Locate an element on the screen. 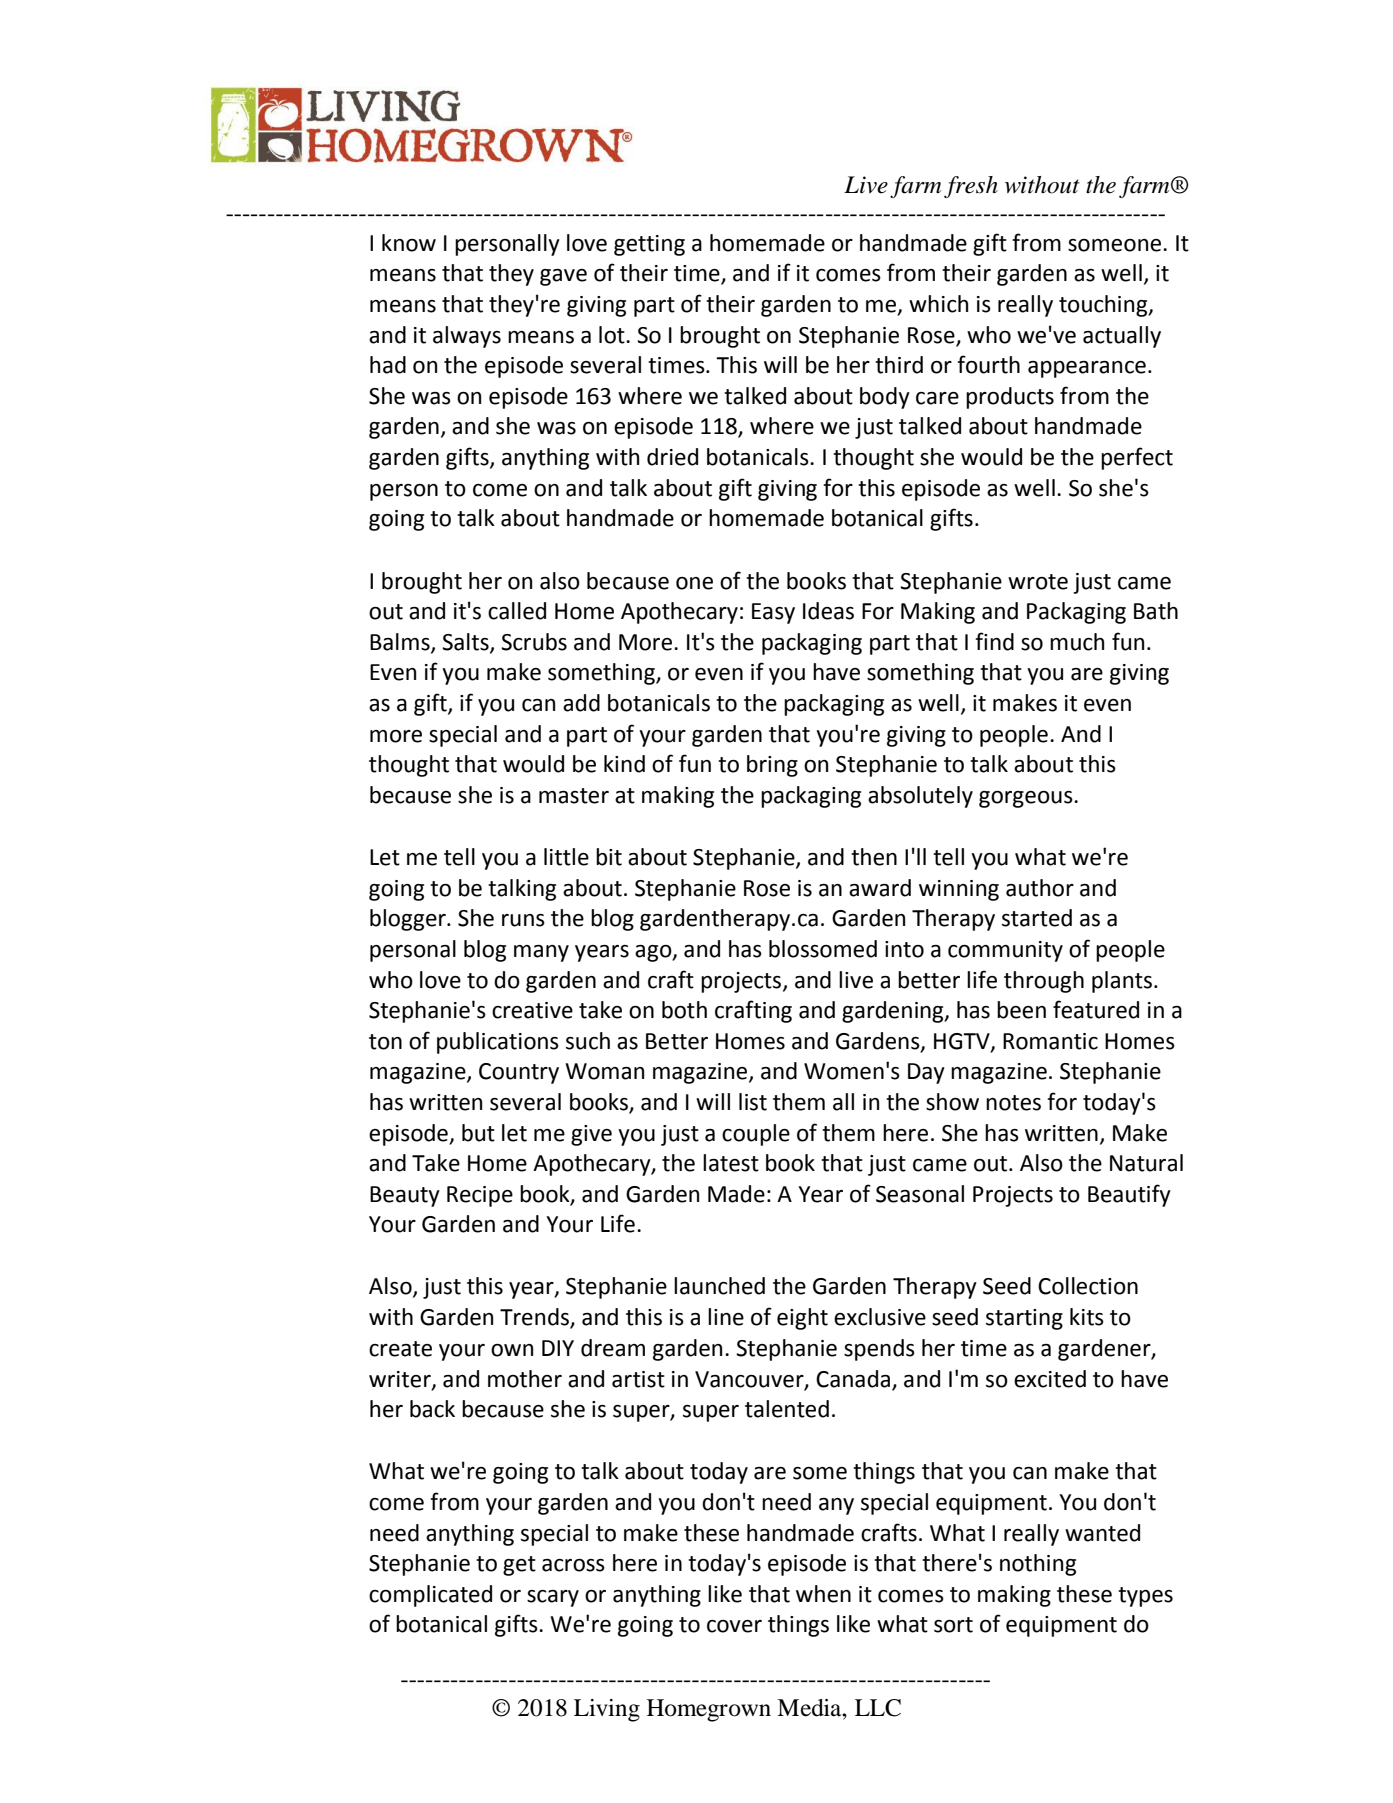 The height and width of the screenshot is (1803, 1393). kits is located at coordinates (1087, 1317).
